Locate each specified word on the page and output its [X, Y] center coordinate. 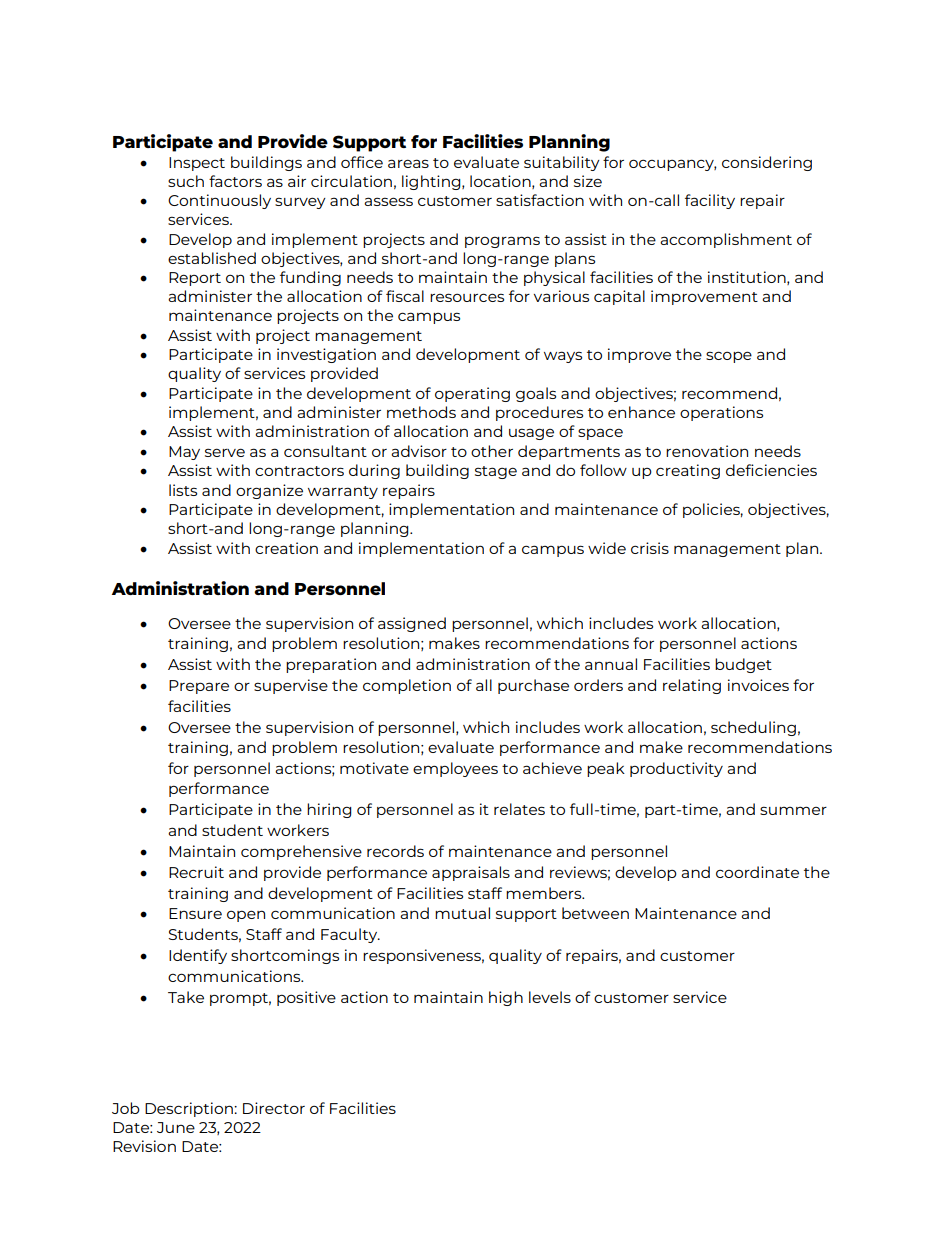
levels [550, 997]
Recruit [196, 872]
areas [408, 163]
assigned [412, 624]
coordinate [757, 872]
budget [743, 665]
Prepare [199, 687]
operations [721, 413]
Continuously [219, 201]
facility [710, 201]
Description [190, 1109]
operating [472, 394]
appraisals [471, 873]
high [506, 998]
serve [225, 452]
